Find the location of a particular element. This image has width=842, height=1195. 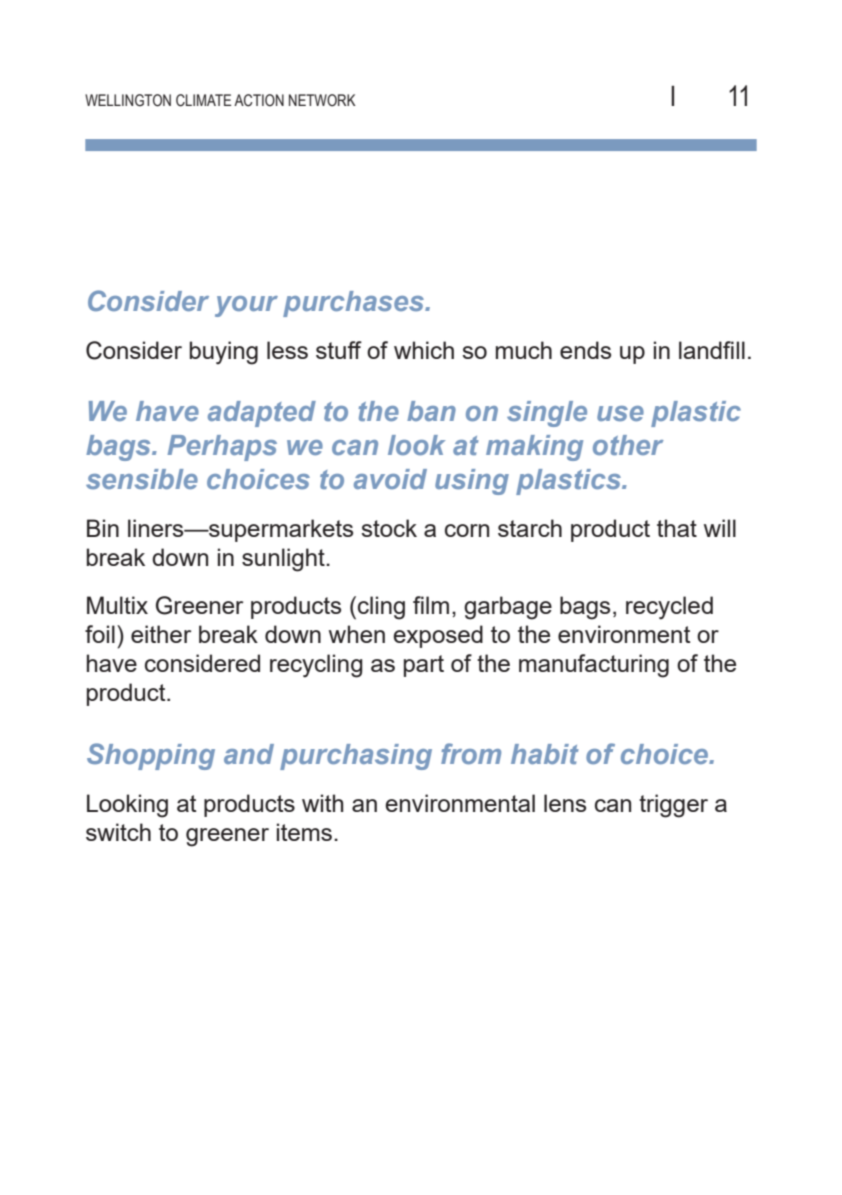

which is located at coordinates (424, 350).
